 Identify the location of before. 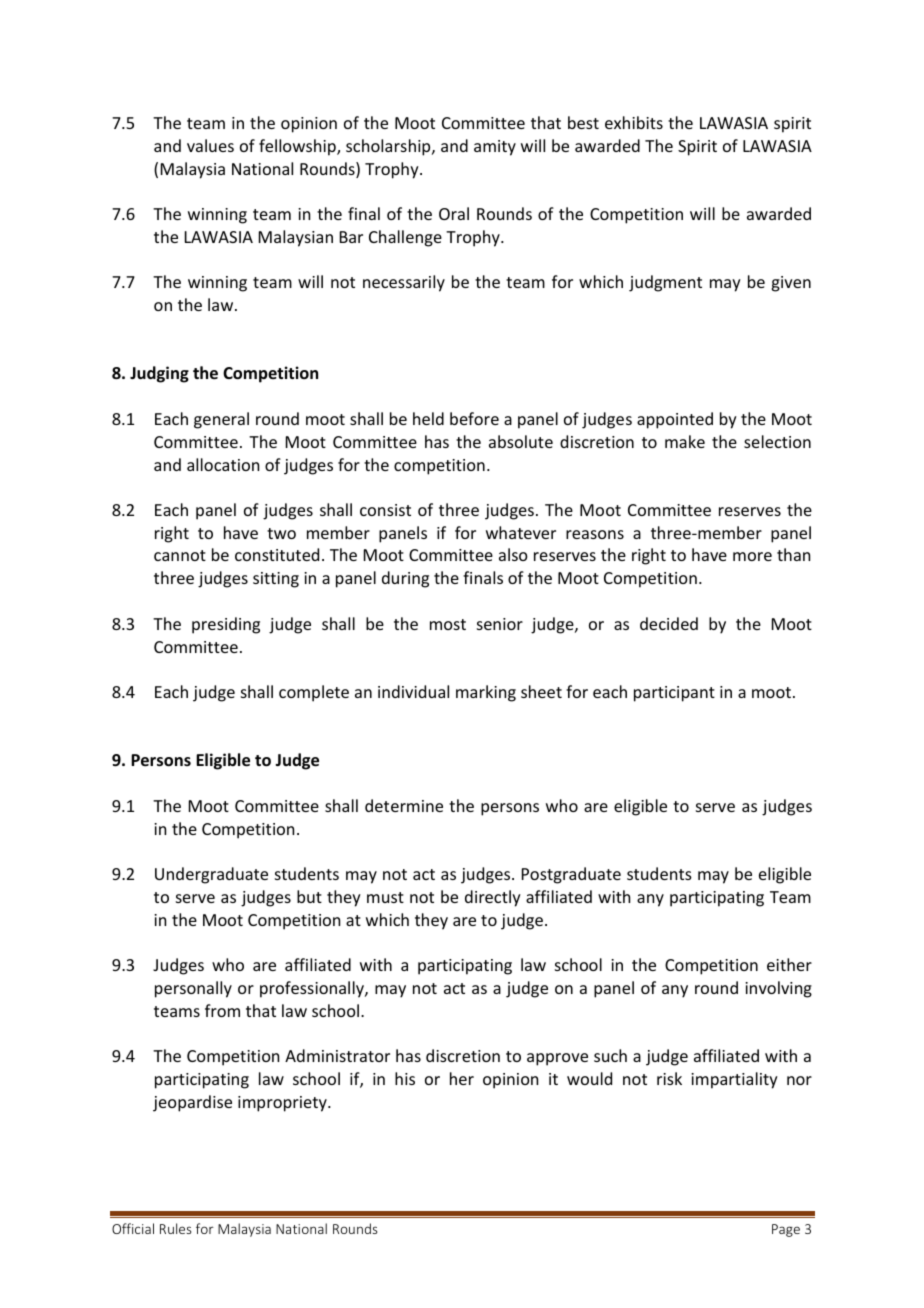
(474, 418).
